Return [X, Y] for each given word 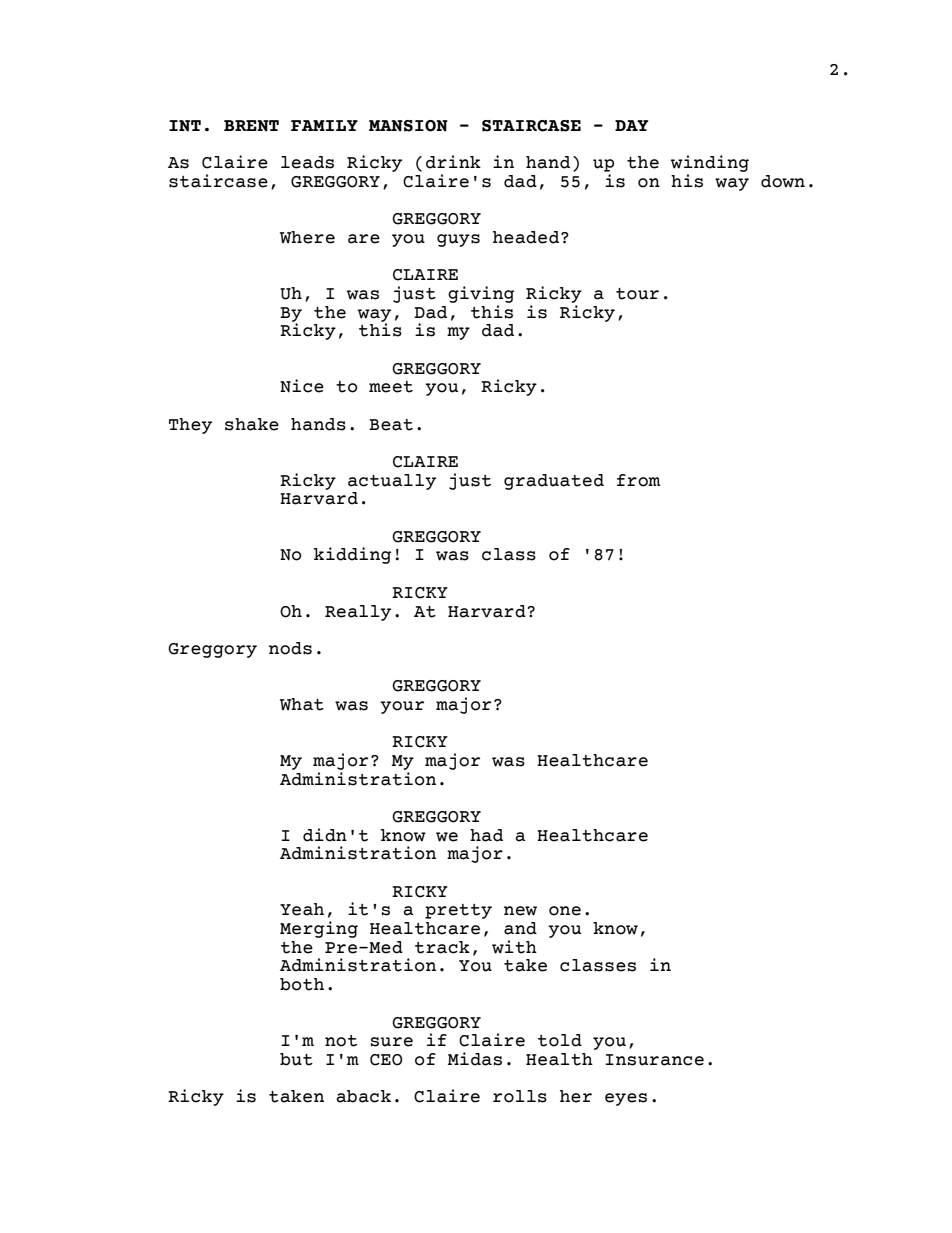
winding [710, 163]
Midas [475, 1059]
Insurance [654, 1060]
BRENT [251, 126]
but [296, 1059]
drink [453, 162]
